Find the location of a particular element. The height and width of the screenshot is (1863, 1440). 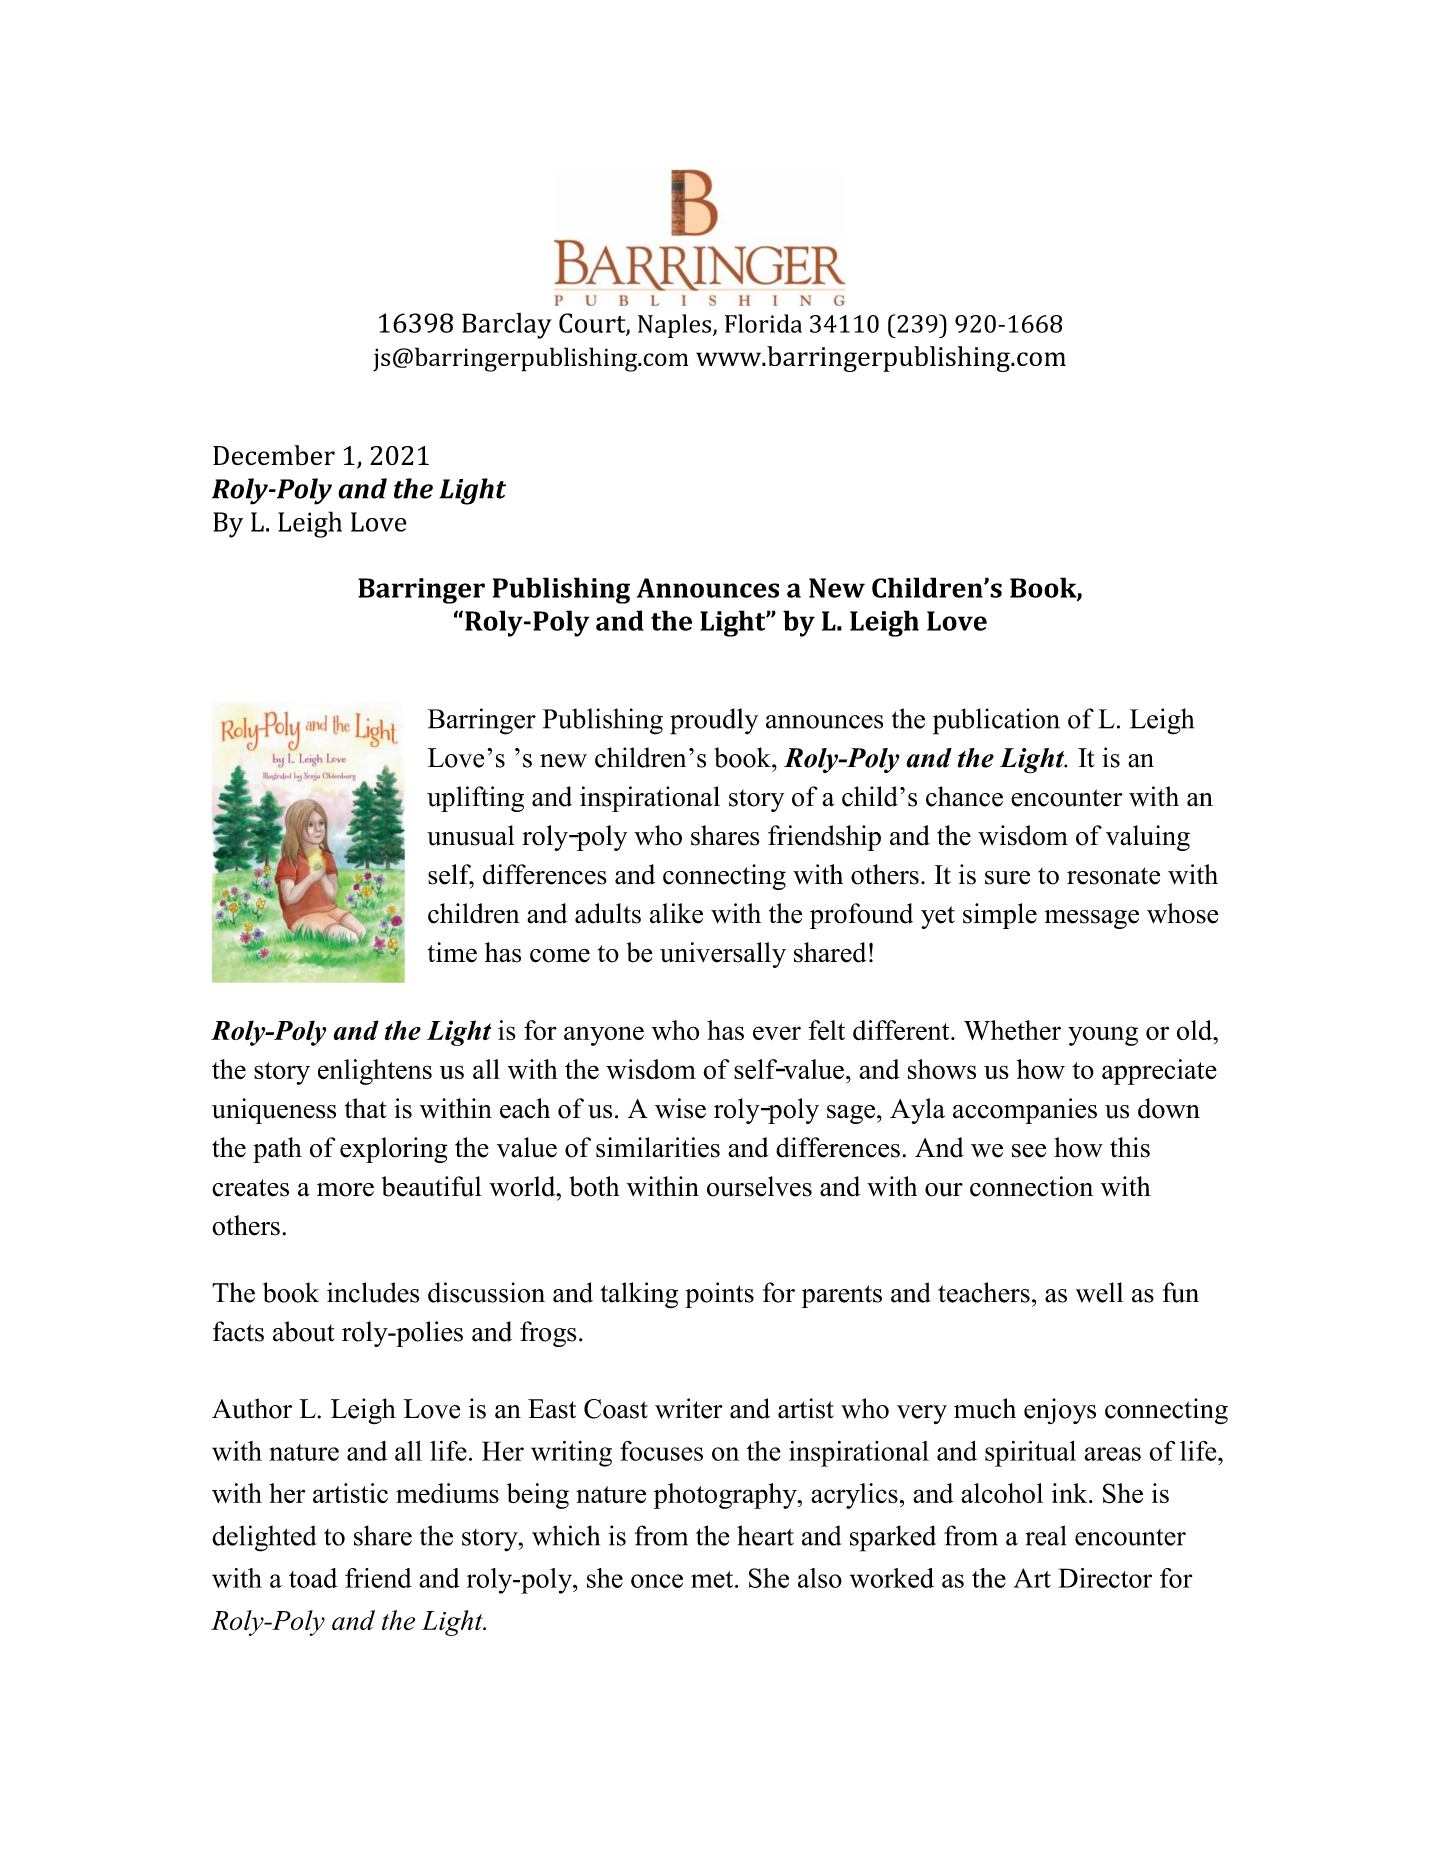

toad is located at coordinates (313, 1578).
